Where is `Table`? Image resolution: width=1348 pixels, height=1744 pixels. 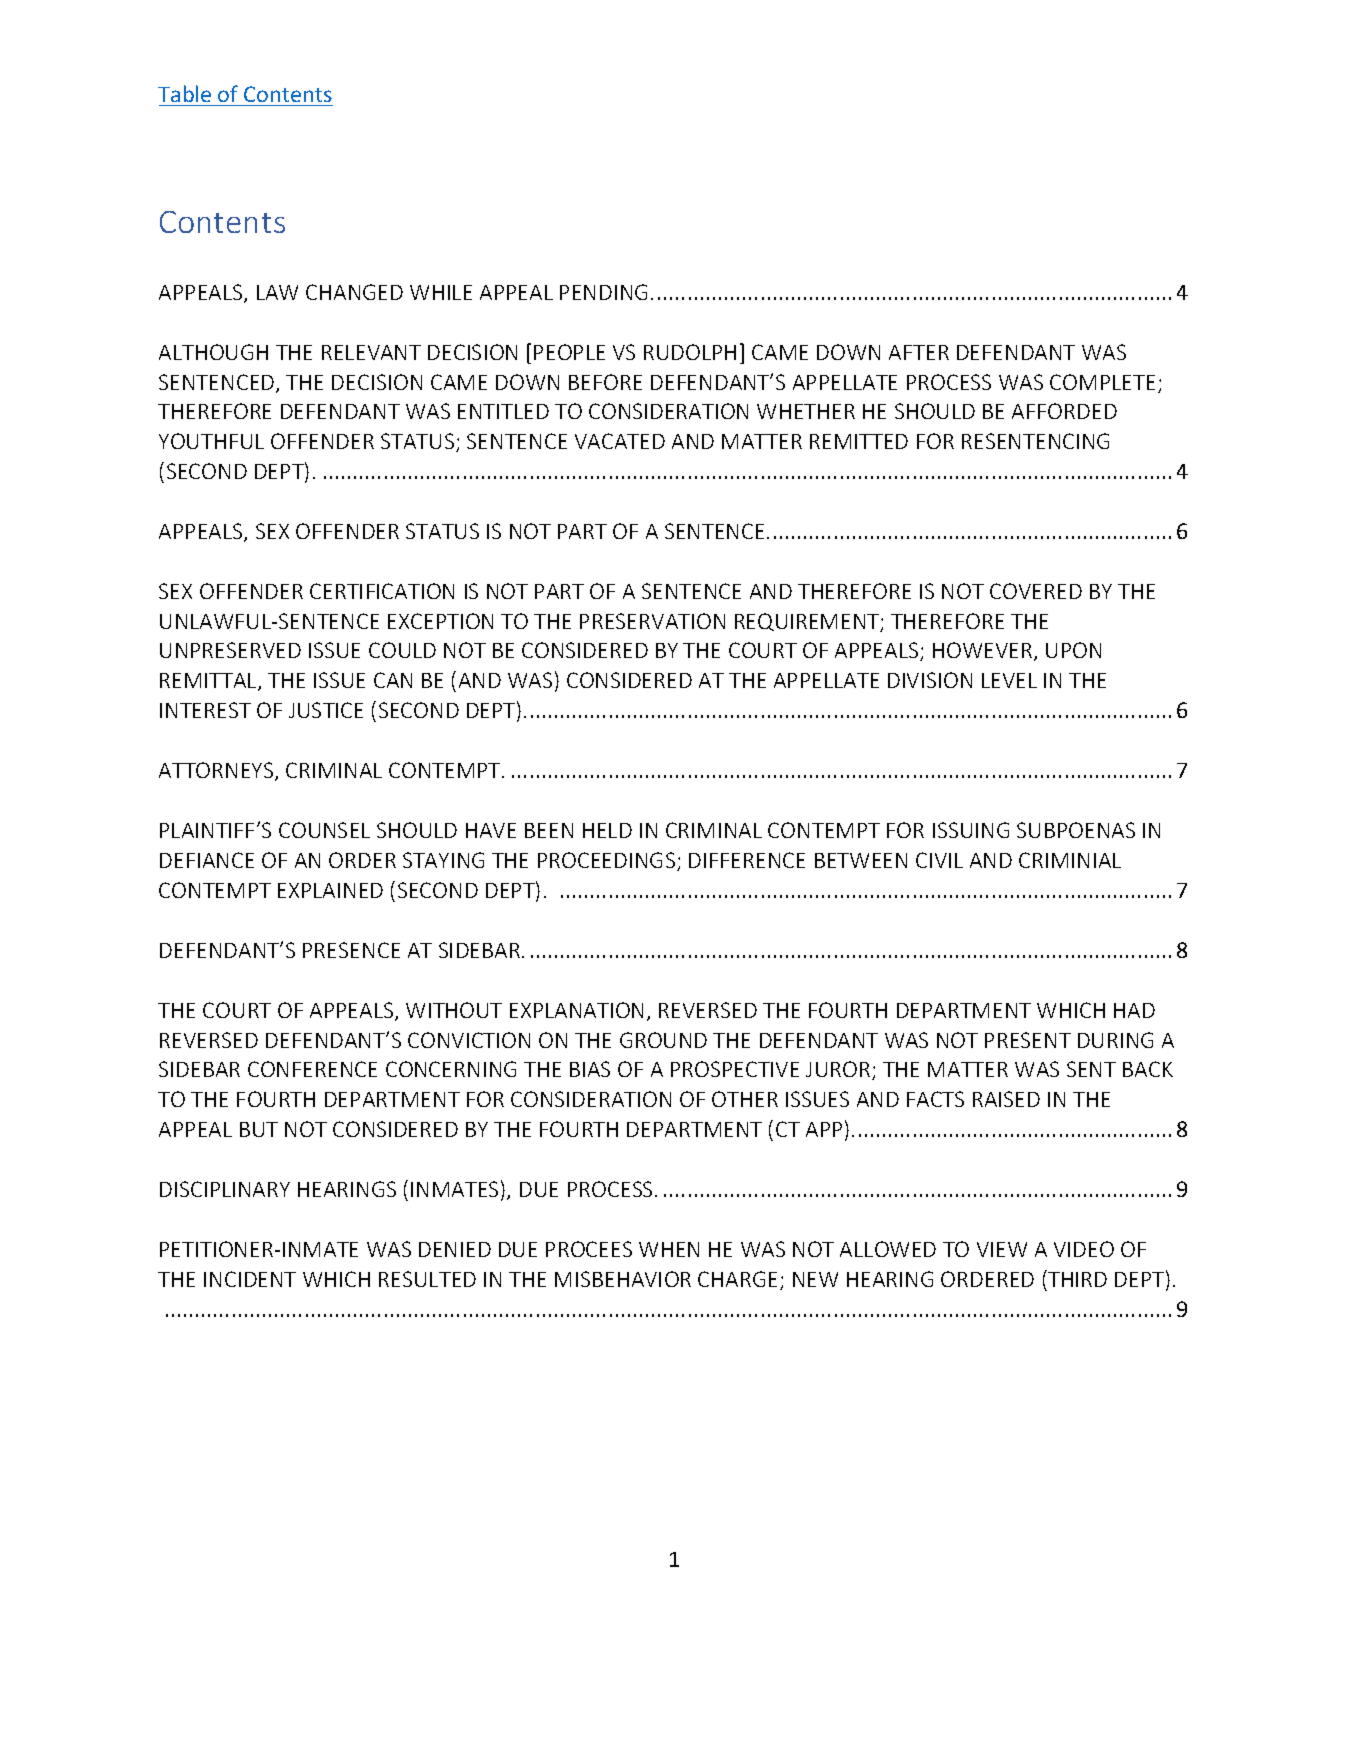 Table is located at coordinates (184, 93).
